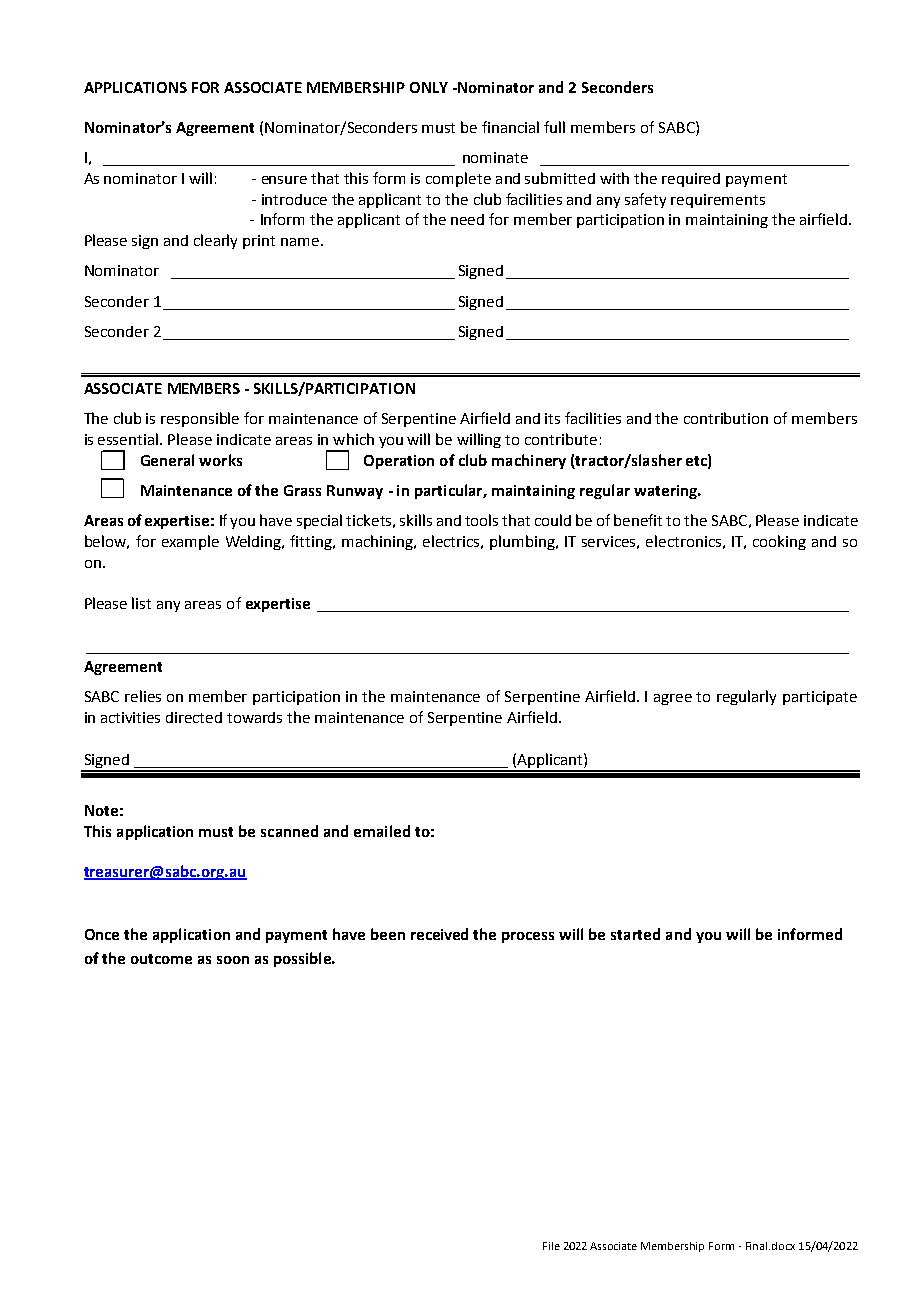 The image size is (924, 1309). Describe the element at coordinates (551, 1246) in the page. I see `File` at that location.
